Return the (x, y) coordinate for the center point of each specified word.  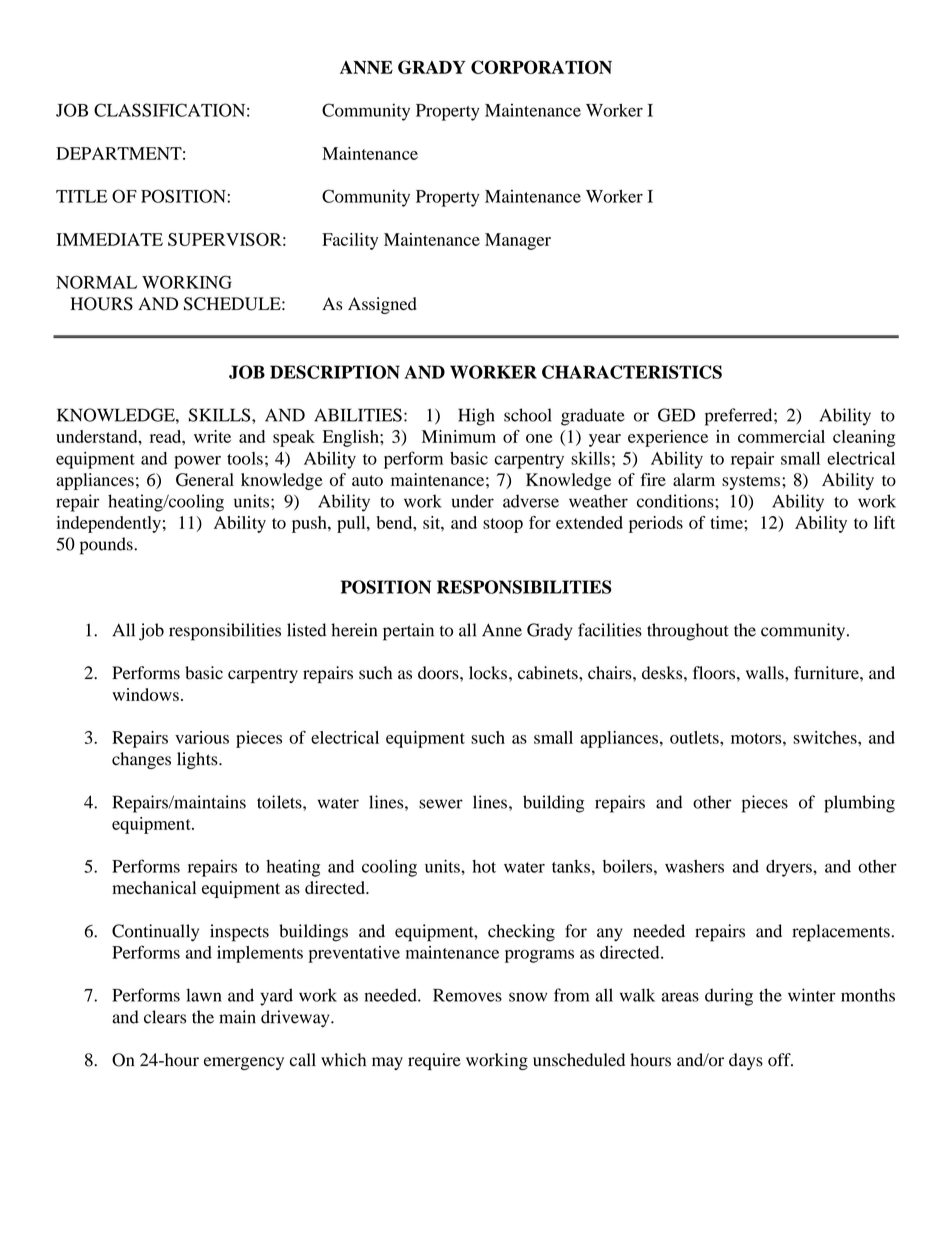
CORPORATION (541, 67)
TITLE (81, 196)
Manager (518, 241)
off (780, 1060)
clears (165, 1017)
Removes (467, 995)
